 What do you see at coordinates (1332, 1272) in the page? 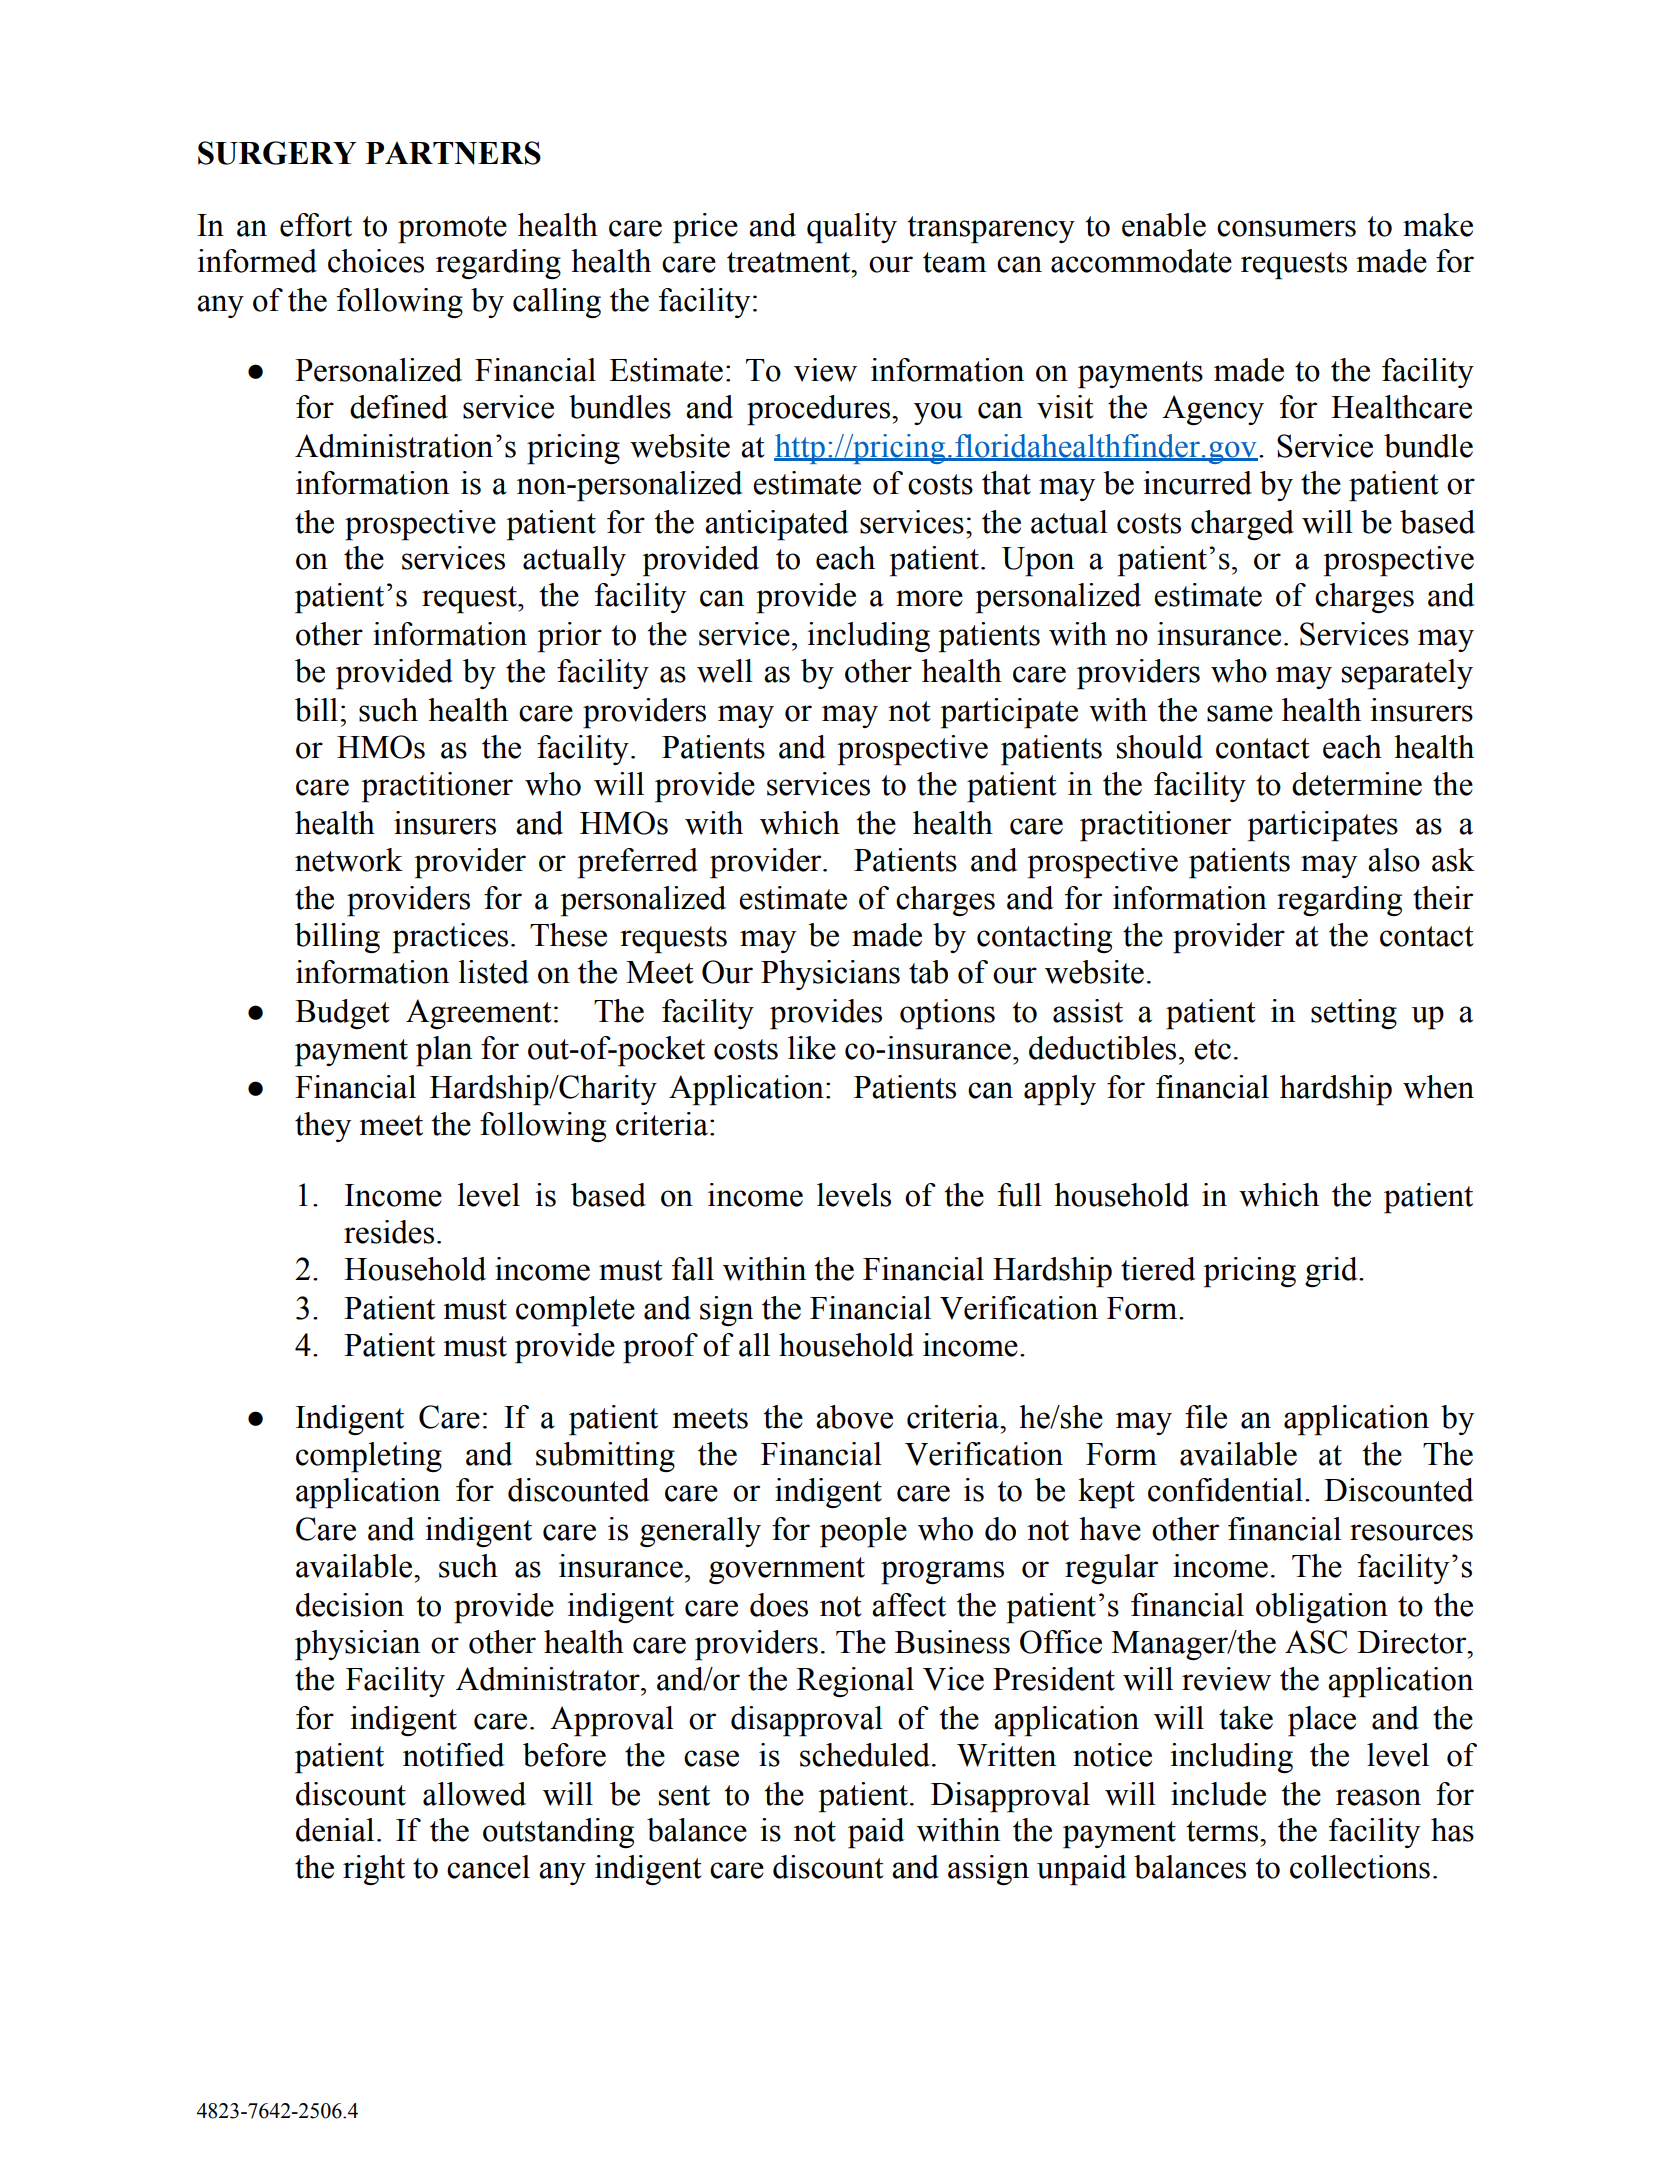
I see `grid` at bounding box center [1332, 1272].
